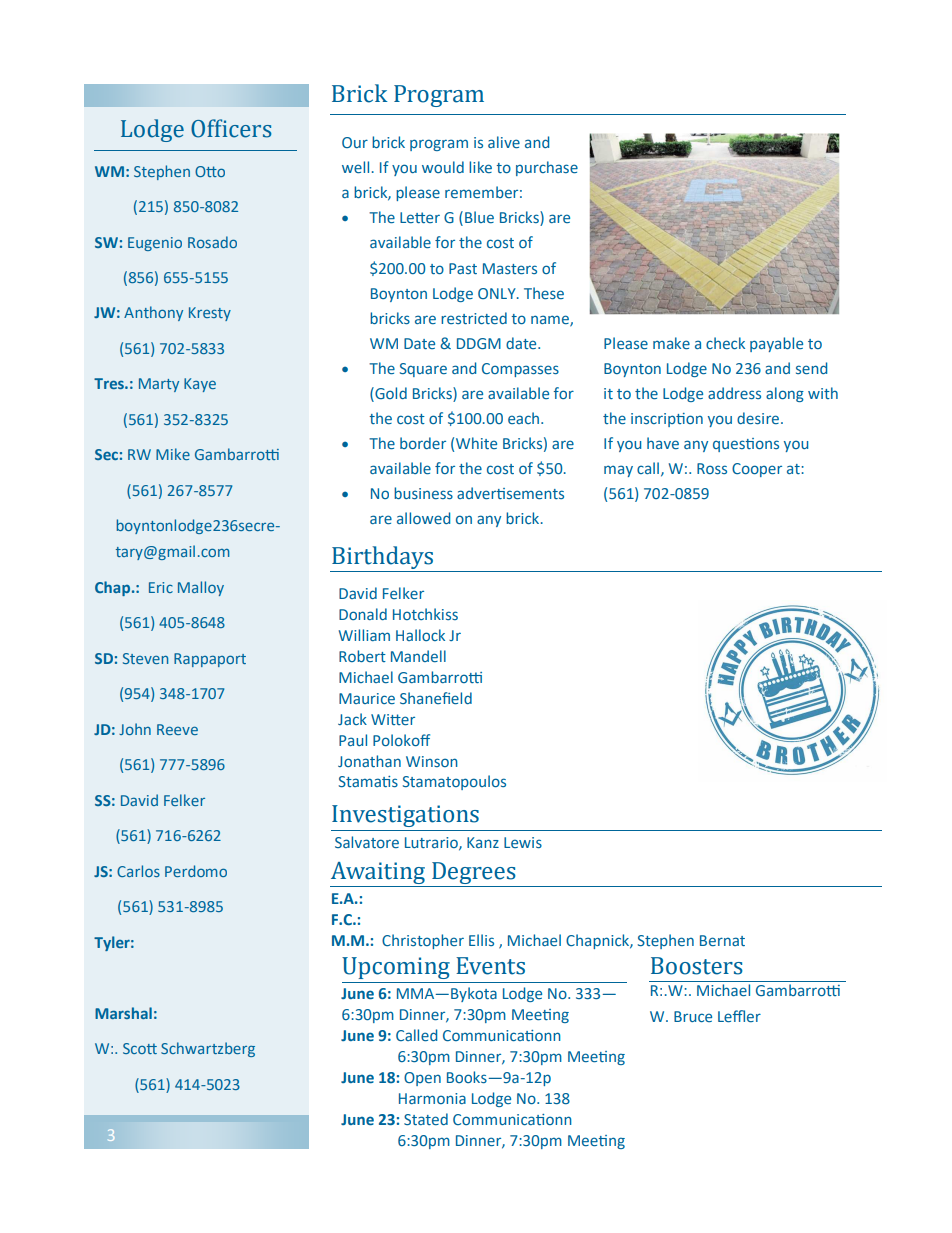 This document has height=1233, width=952. I want to click on like, so click(480, 167).
